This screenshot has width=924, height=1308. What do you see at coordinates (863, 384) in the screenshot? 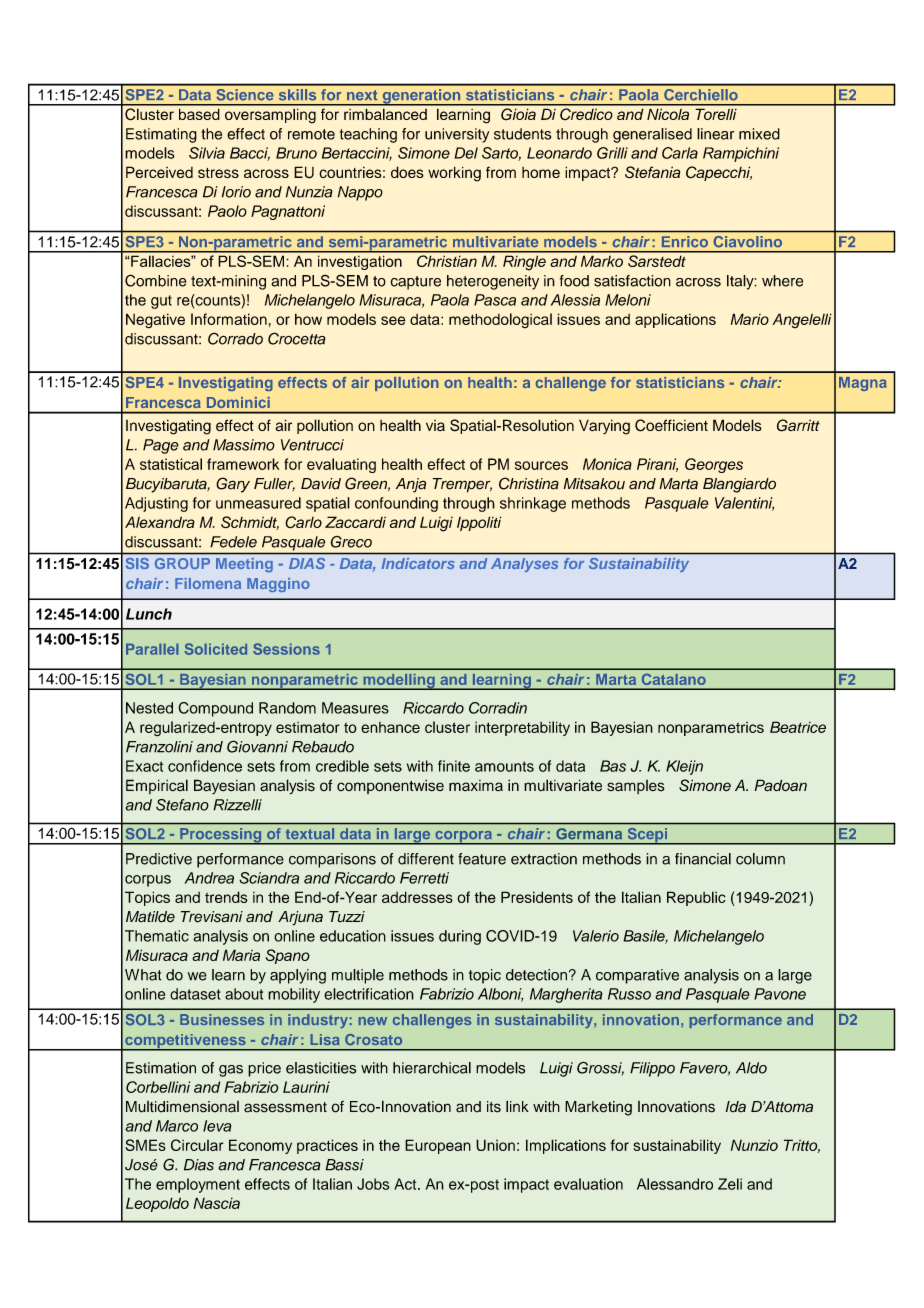
I see `Magna` at bounding box center [863, 384].
